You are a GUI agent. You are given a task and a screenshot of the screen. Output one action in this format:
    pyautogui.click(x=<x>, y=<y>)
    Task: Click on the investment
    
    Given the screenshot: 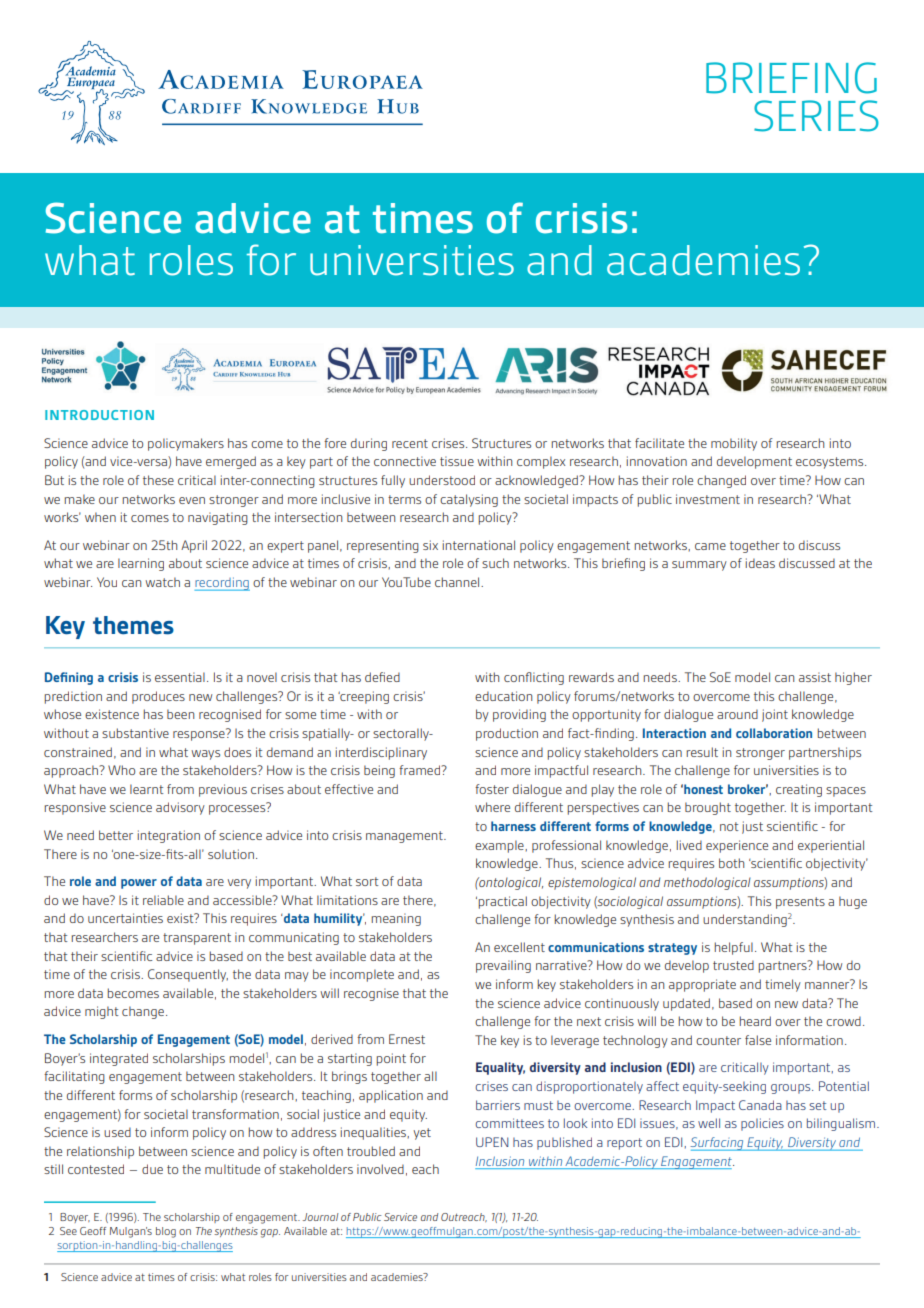 What is the action you would take?
    pyautogui.click(x=708, y=499)
